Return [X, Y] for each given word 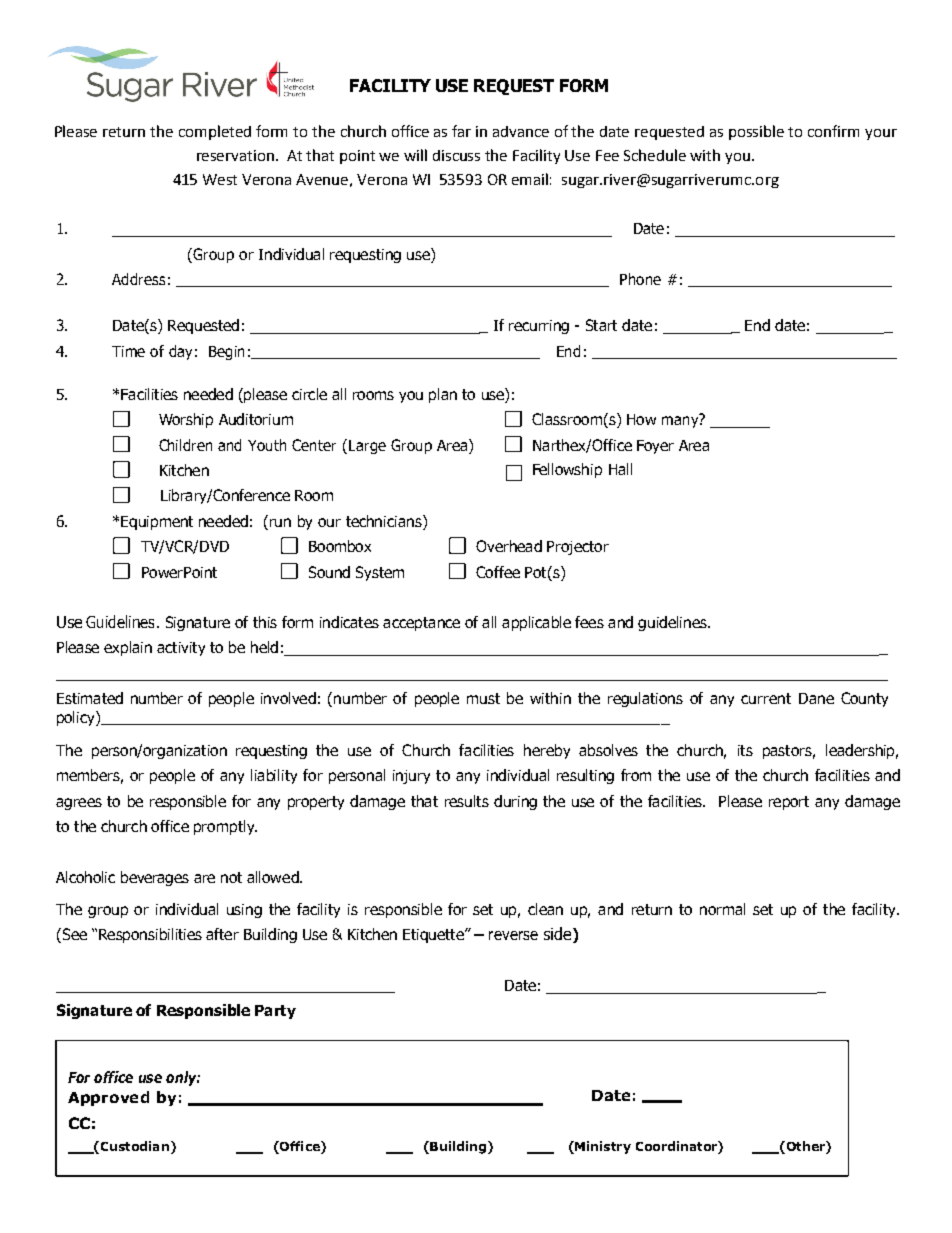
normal [722, 909]
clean [545, 909]
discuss [456, 155]
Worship [186, 420]
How [641, 419]
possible [756, 132]
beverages [155, 878]
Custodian [133, 1147]
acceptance [421, 624]
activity [181, 649]
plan [443, 395]
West [220, 179]
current [766, 698]
